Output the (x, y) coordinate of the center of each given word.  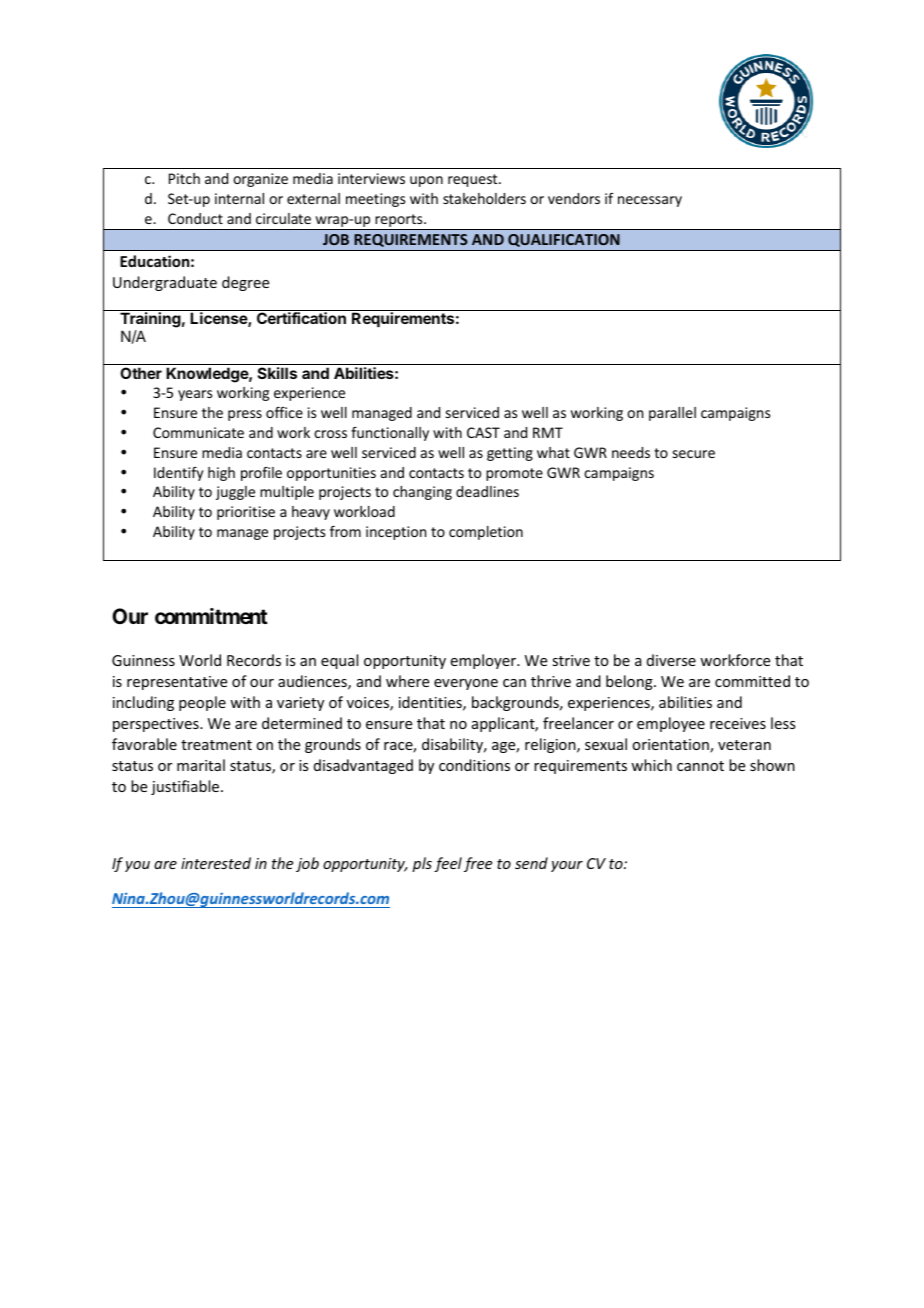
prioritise (246, 513)
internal (239, 198)
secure (694, 454)
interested (216, 863)
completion (486, 533)
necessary (650, 201)
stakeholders (484, 198)
